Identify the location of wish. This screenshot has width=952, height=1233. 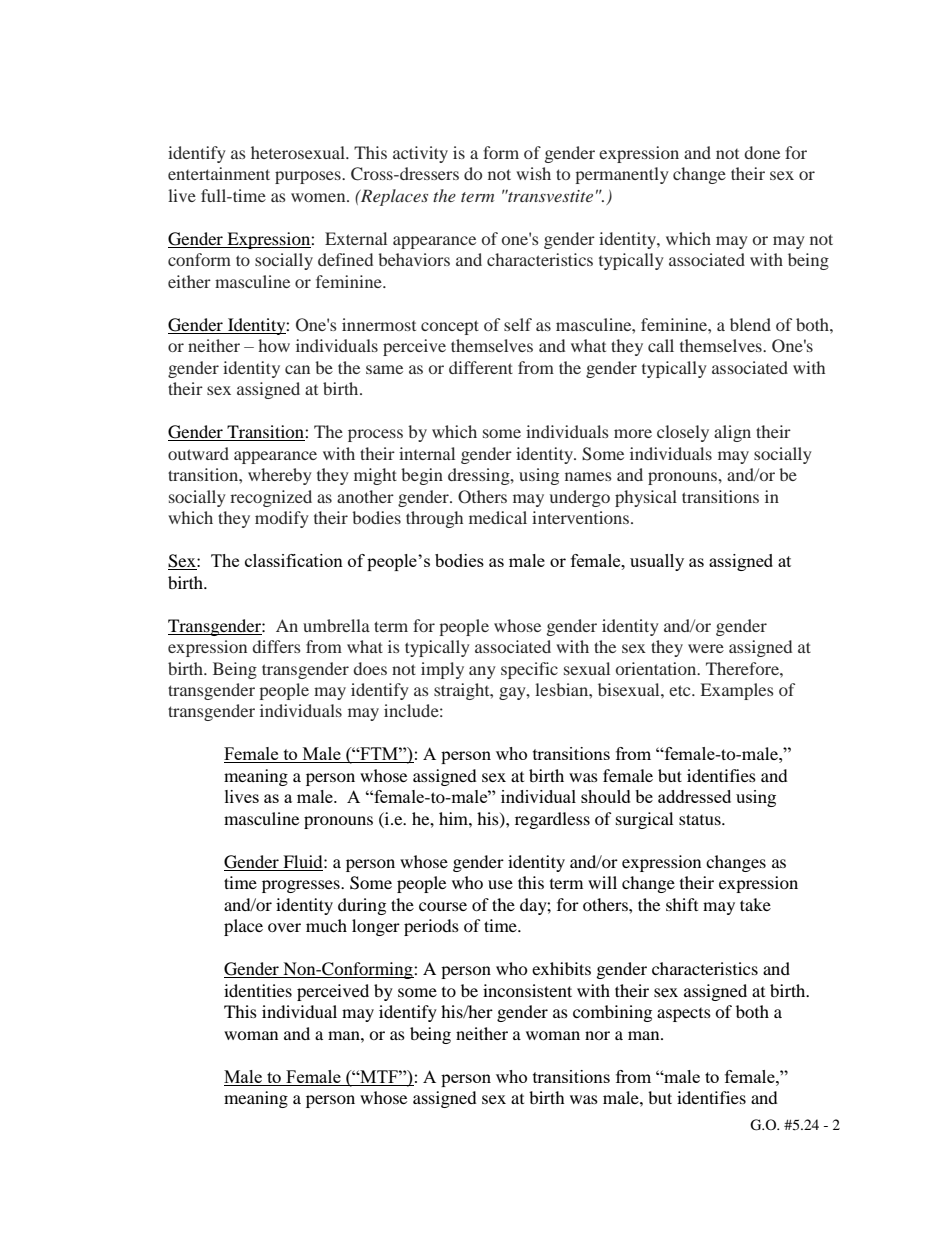
(533, 173).
